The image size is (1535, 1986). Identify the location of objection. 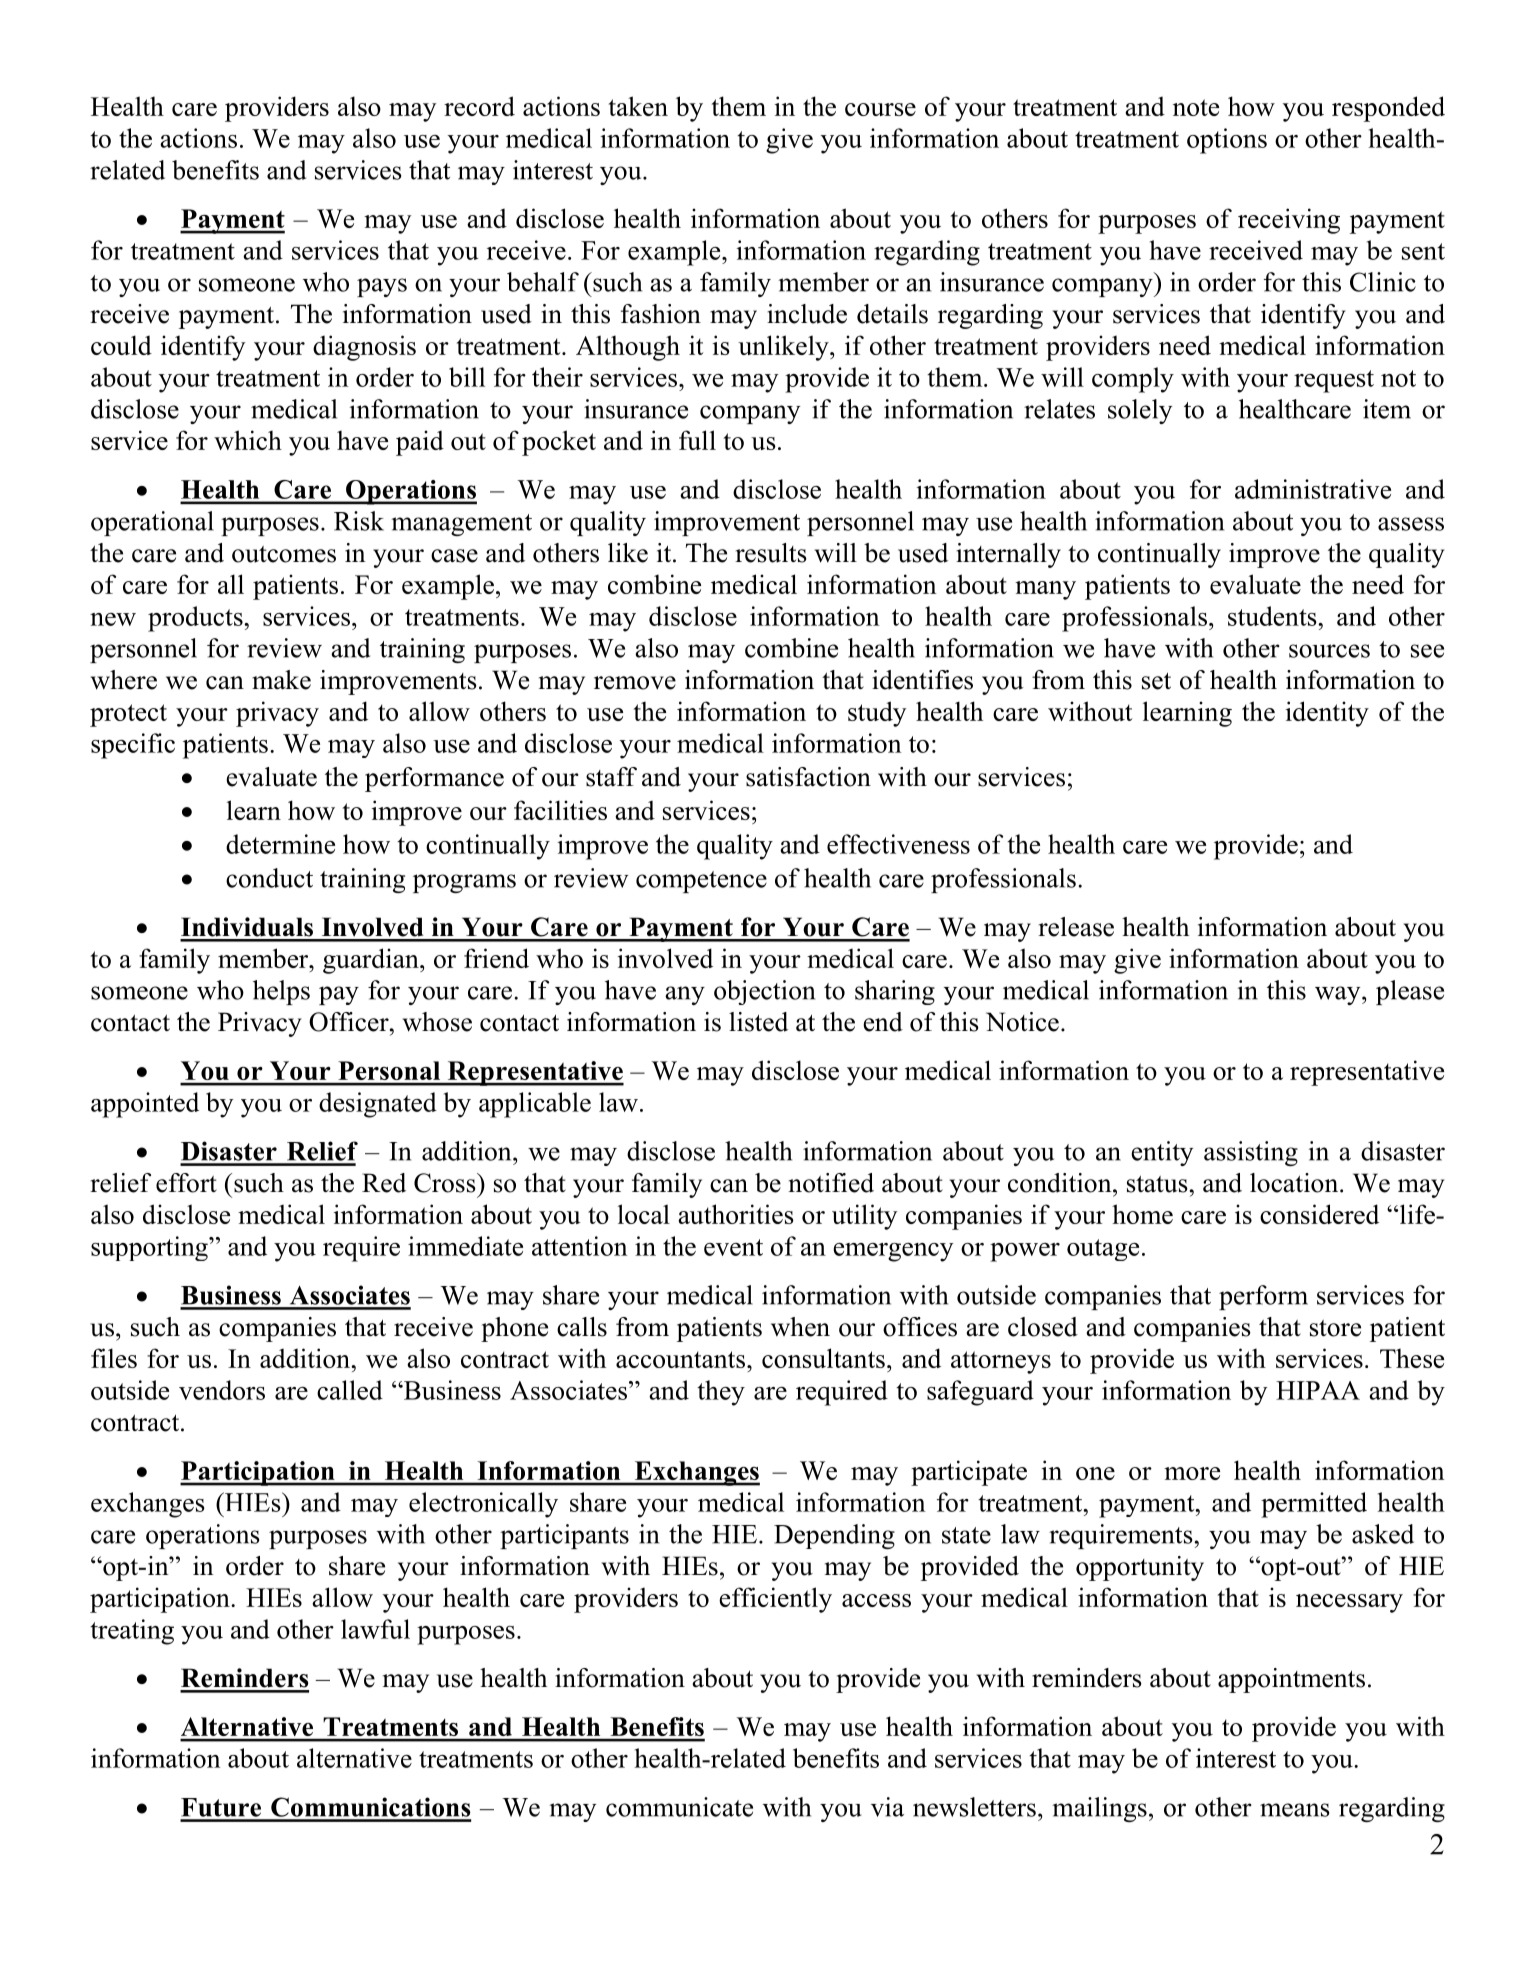
(764, 992).
